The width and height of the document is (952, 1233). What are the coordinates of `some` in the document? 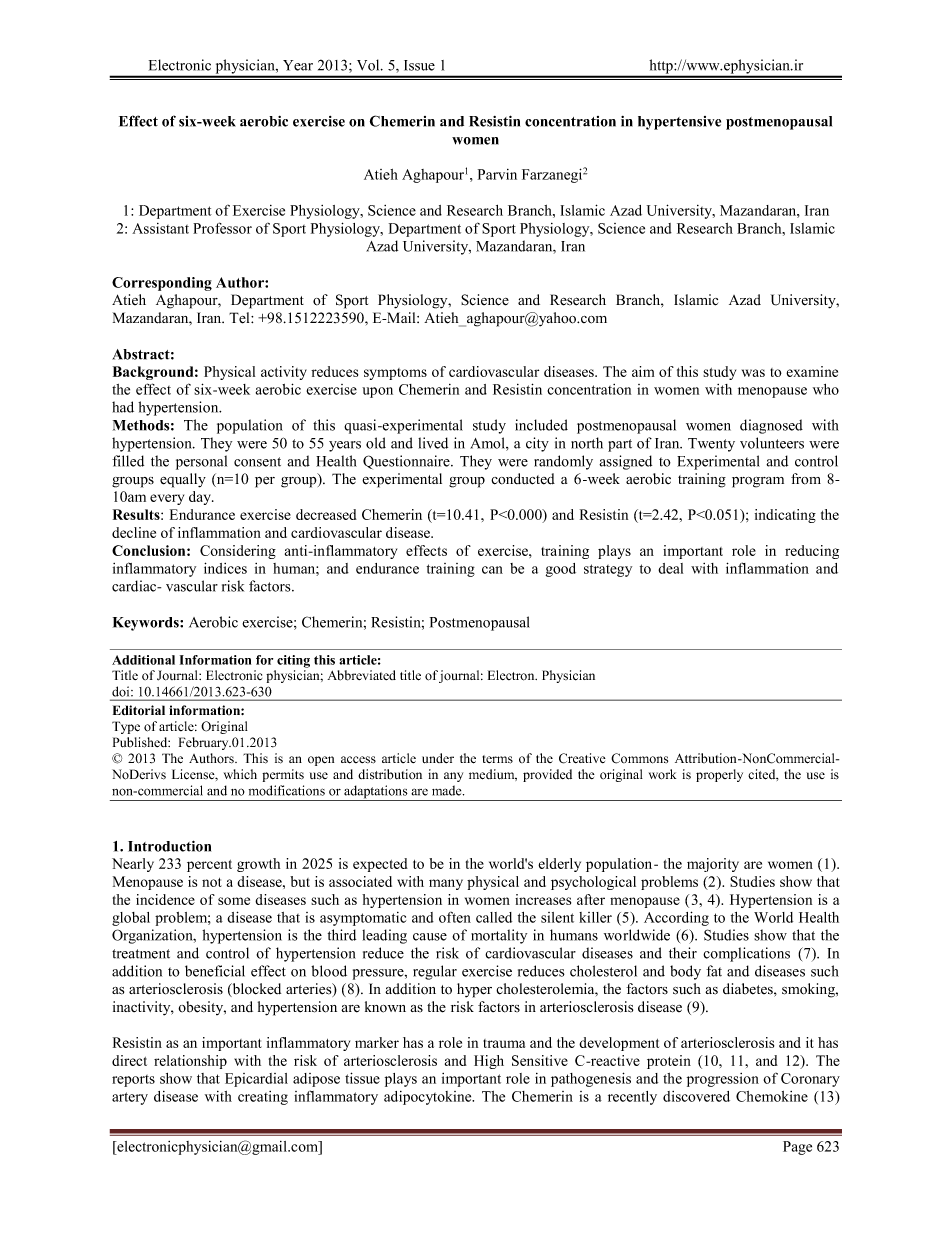 It's located at (234, 901).
